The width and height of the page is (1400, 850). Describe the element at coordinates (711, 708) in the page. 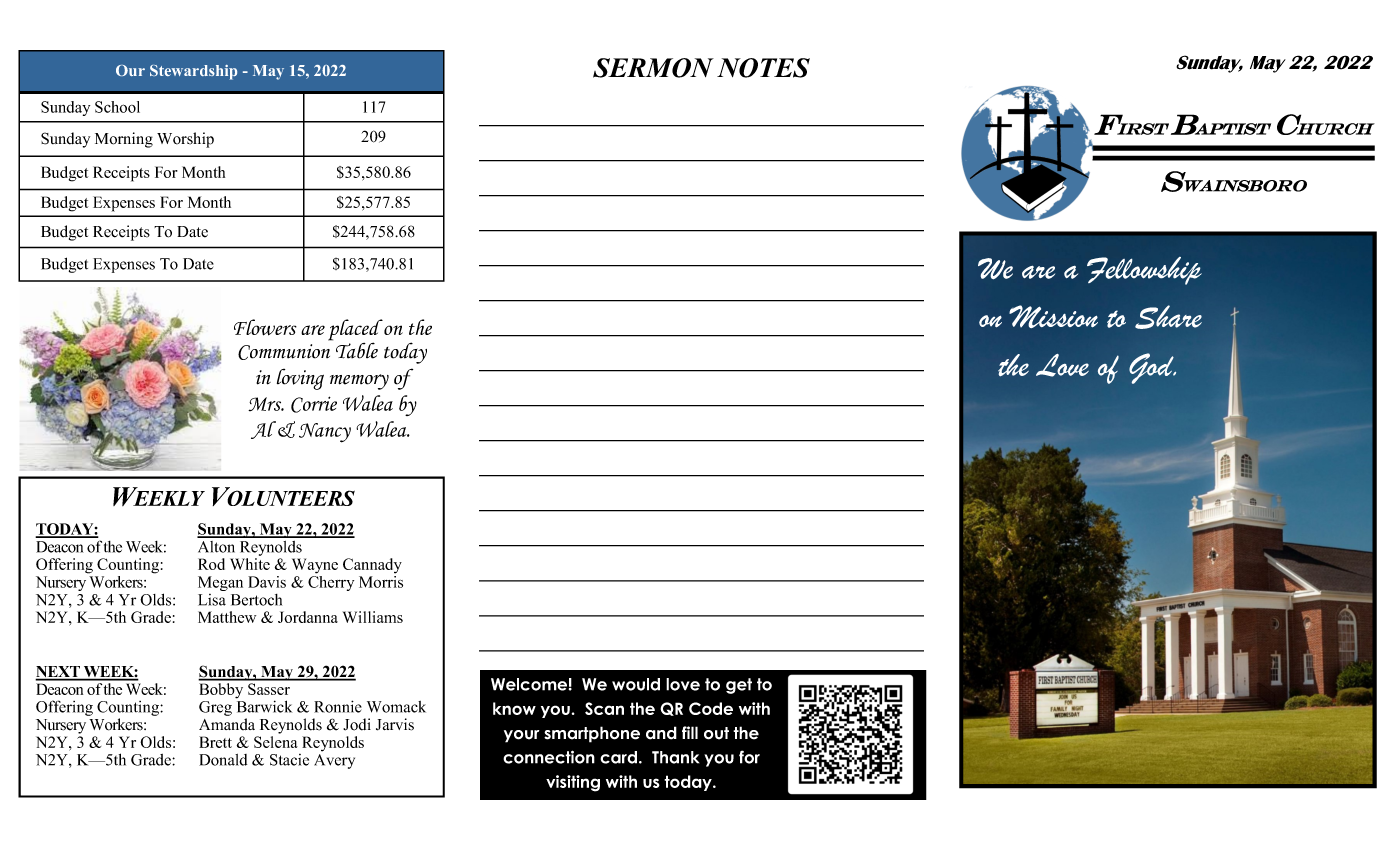

I see `Code` at that location.
